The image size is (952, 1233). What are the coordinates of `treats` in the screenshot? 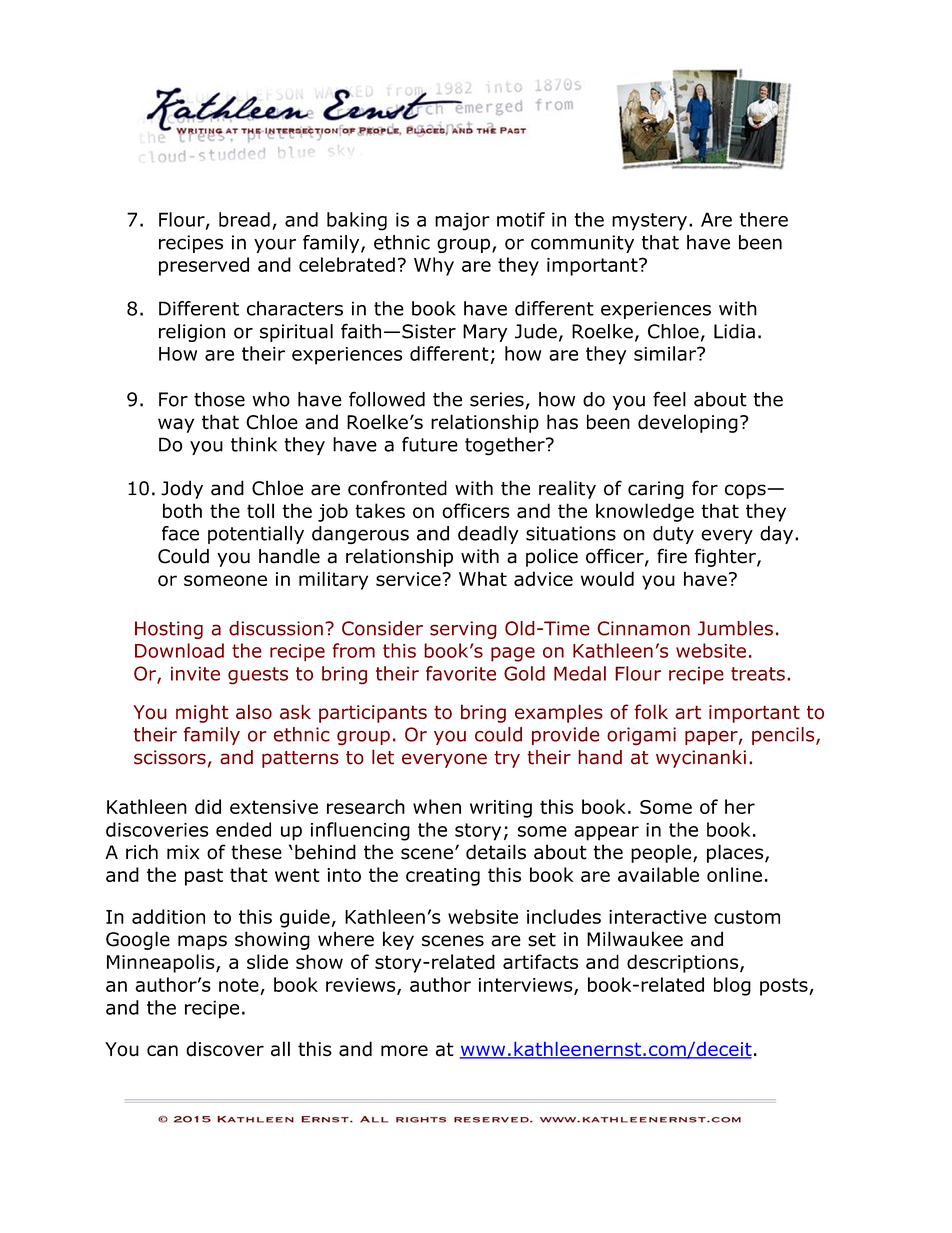 It's located at (758, 674).
